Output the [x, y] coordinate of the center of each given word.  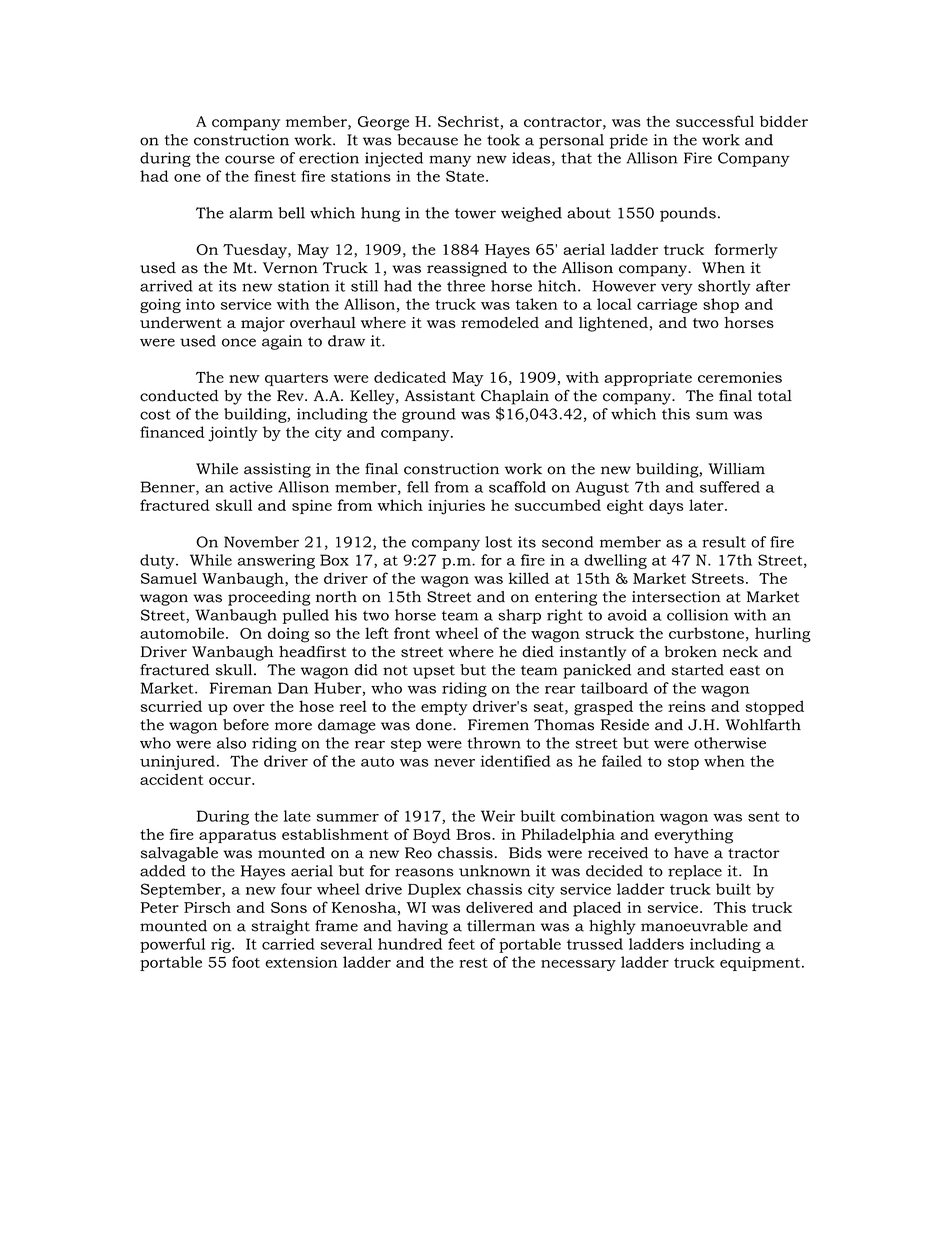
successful [715, 121]
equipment [761, 963]
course [250, 159]
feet [461, 944]
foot [246, 962]
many [450, 161]
